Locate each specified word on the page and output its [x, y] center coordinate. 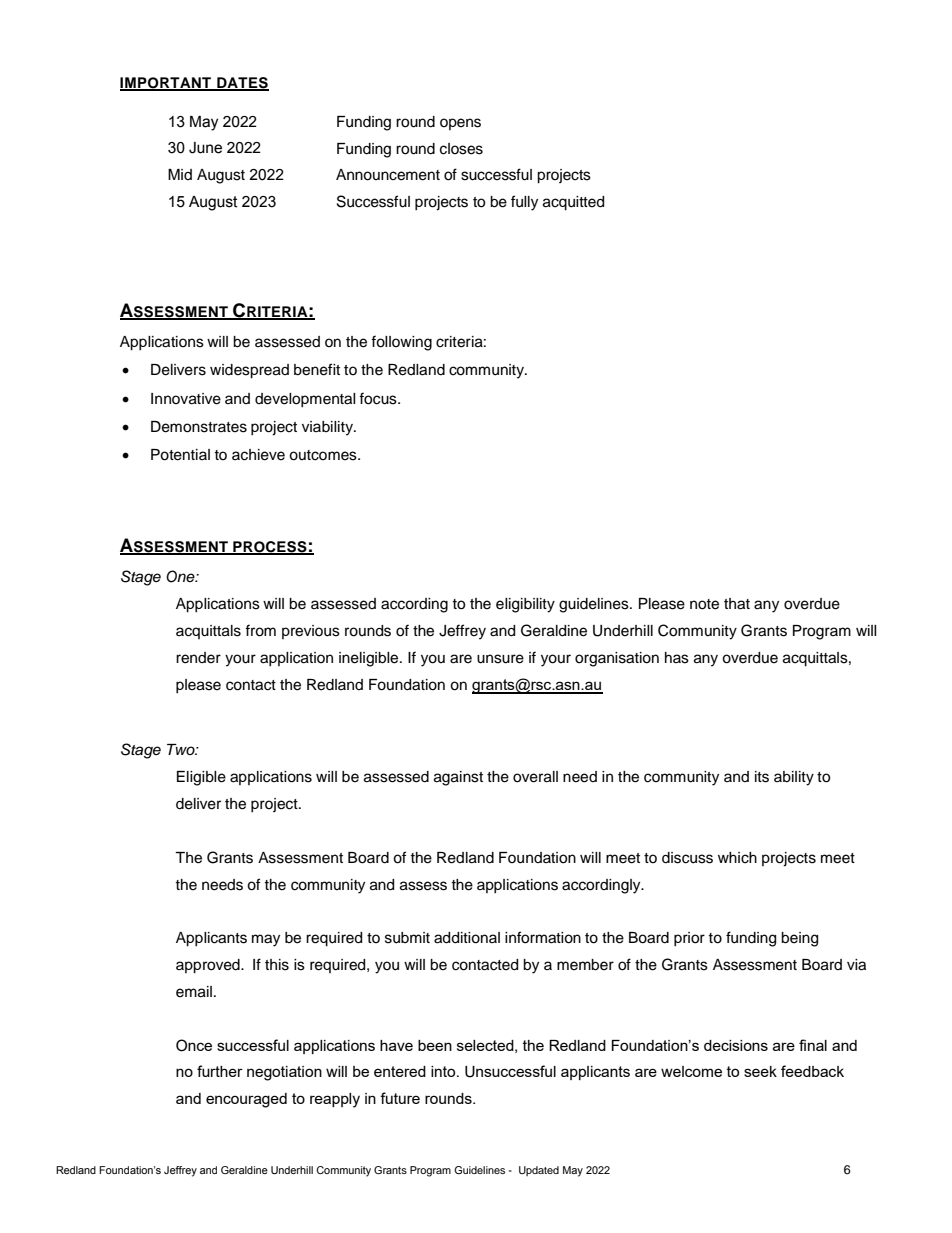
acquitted [573, 203]
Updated [539, 1171]
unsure [500, 659]
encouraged [246, 1100]
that [737, 604]
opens [460, 124]
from [260, 630]
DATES [242, 83]
